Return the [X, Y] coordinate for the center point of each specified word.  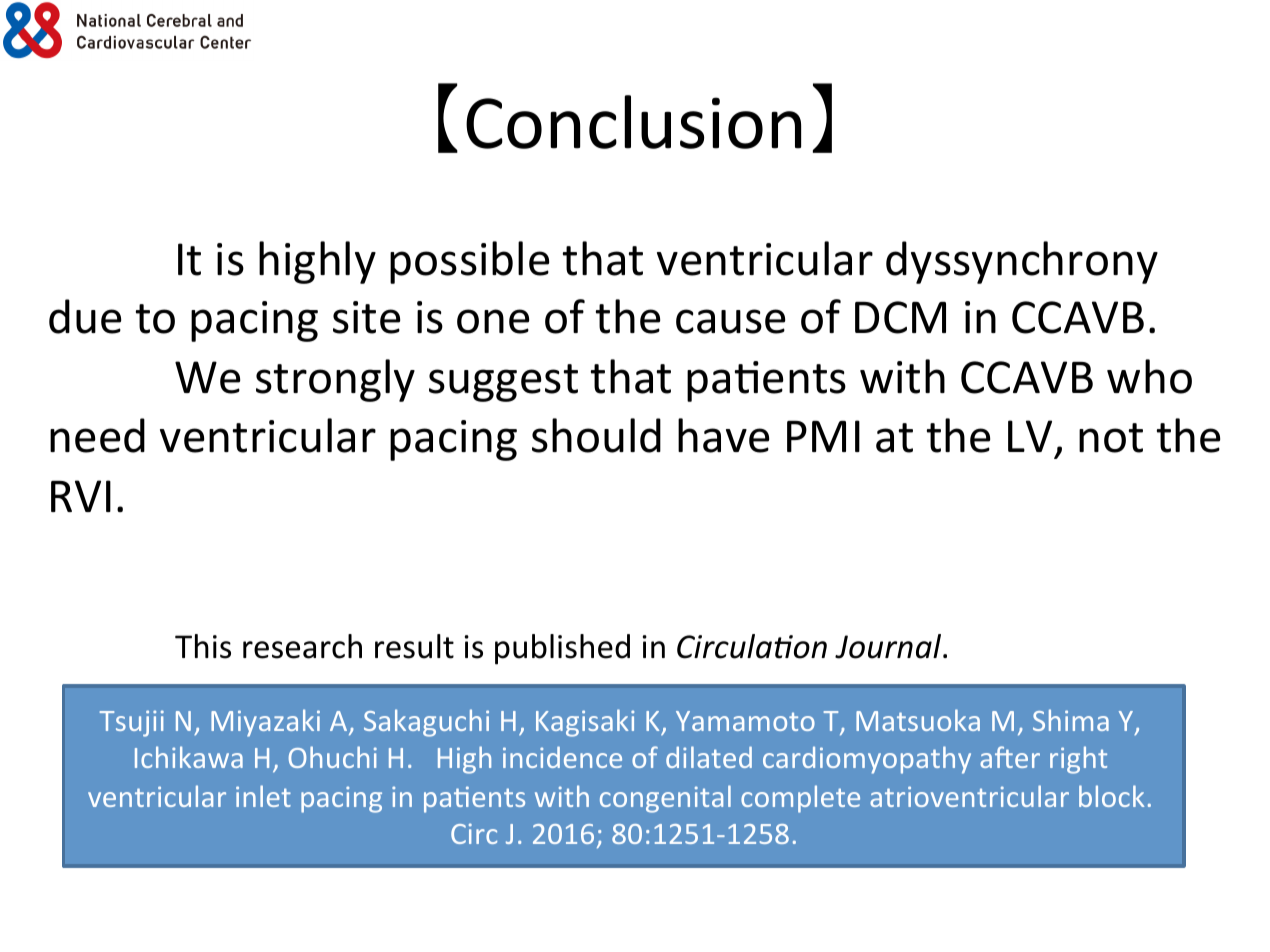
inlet [263, 796]
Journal [889, 646]
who [1149, 376]
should [596, 435]
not [1111, 438]
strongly [335, 380]
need [97, 435]
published [562, 649]
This [203, 646]
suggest [503, 383]
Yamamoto [745, 721]
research [302, 646]
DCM [900, 317]
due [85, 316]
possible [470, 262]
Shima [1071, 720]
